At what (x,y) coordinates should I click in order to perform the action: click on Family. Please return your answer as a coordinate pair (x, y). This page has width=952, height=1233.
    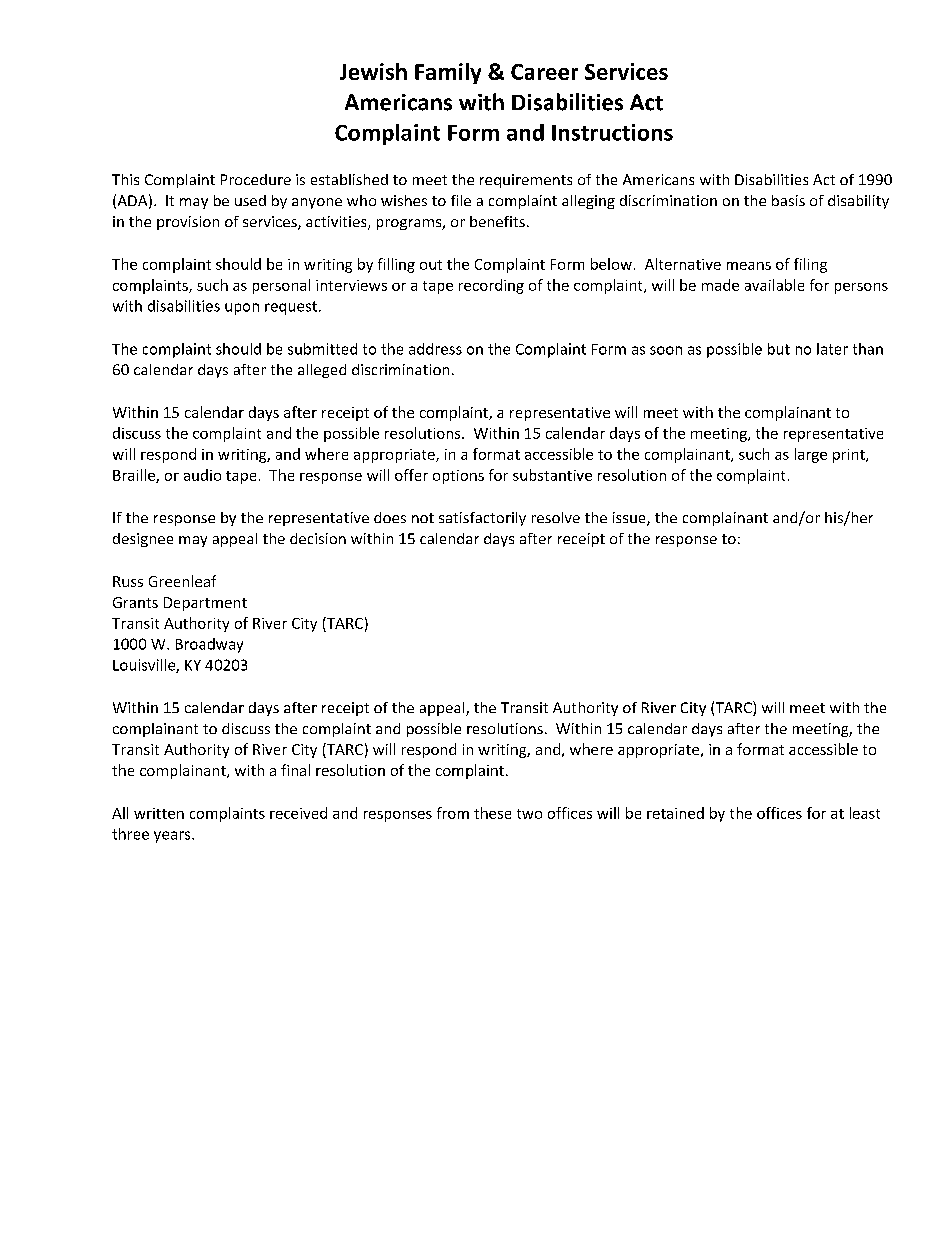
    Looking at the image, I should click on (448, 73).
